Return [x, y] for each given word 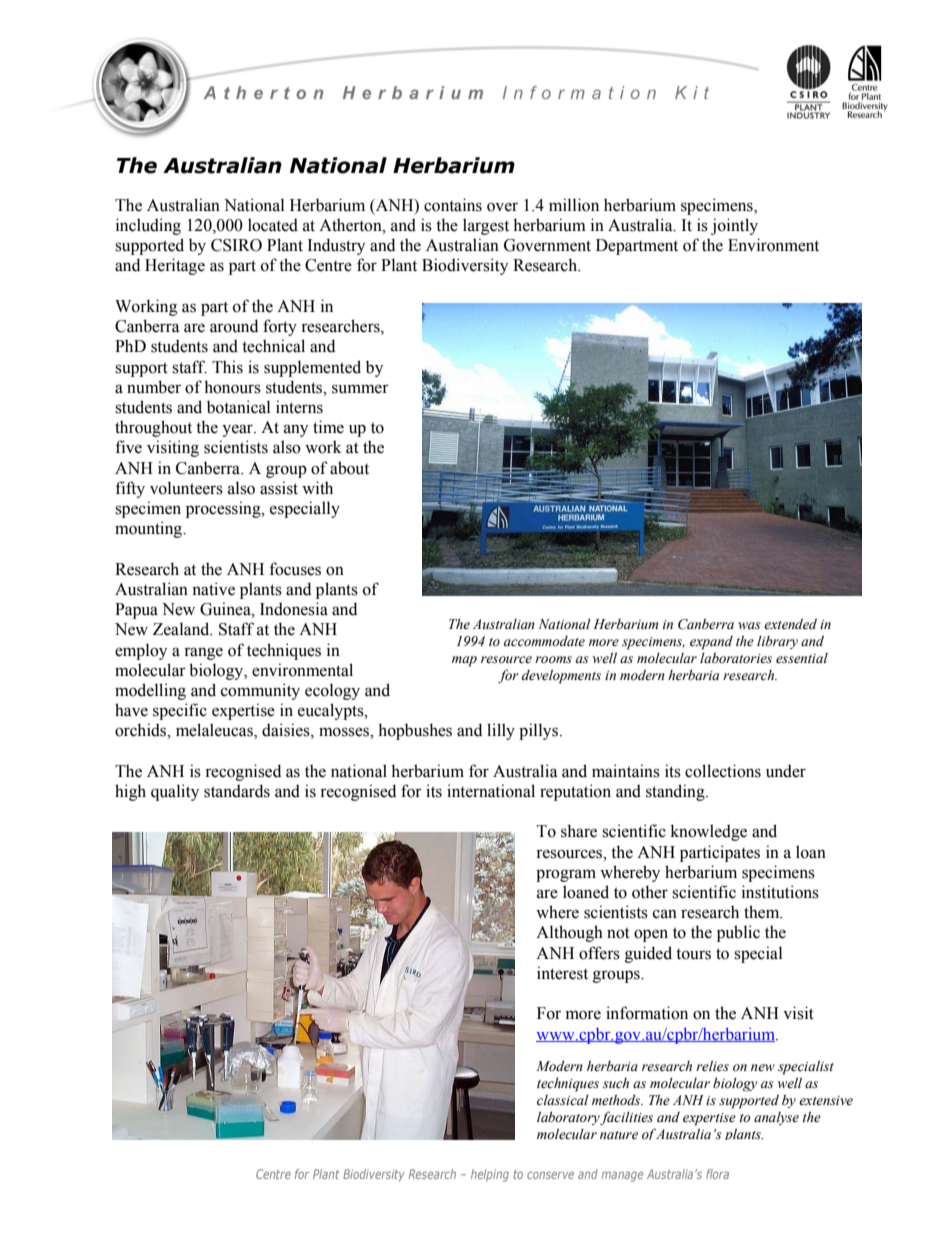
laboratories [736, 658]
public [738, 933]
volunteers [186, 488]
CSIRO [236, 245]
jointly [734, 226]
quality [175, 792]
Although [569, 933]
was [749, 625]
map [464, 661]
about [349, 468]
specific [180, 711]
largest [486, 226]
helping [490, 1175]
